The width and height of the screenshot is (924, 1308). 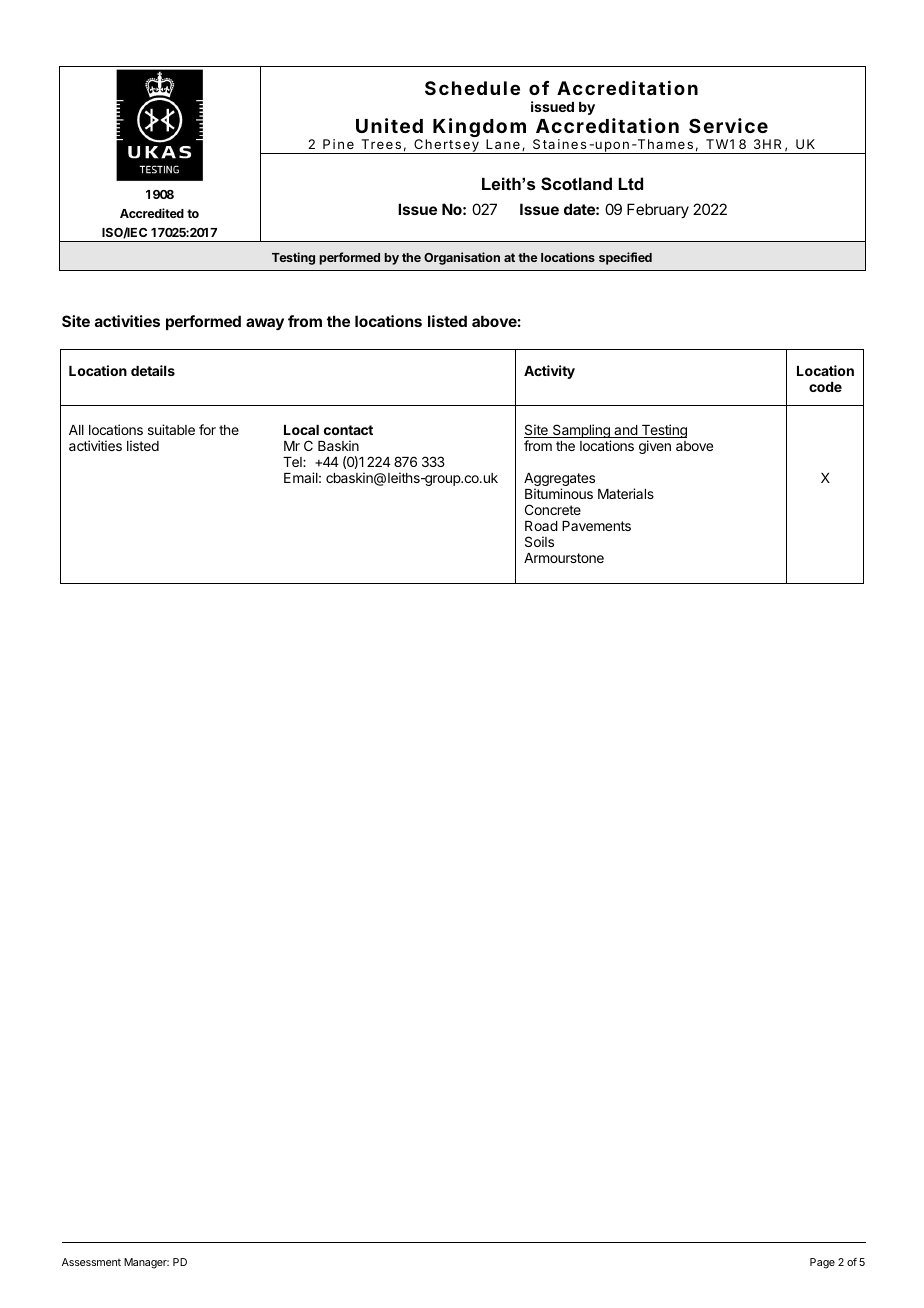 What do you see at coordinates (91, 1262) in the screenshot?
I see `Assessment` at bounding box center [91, 1262].
